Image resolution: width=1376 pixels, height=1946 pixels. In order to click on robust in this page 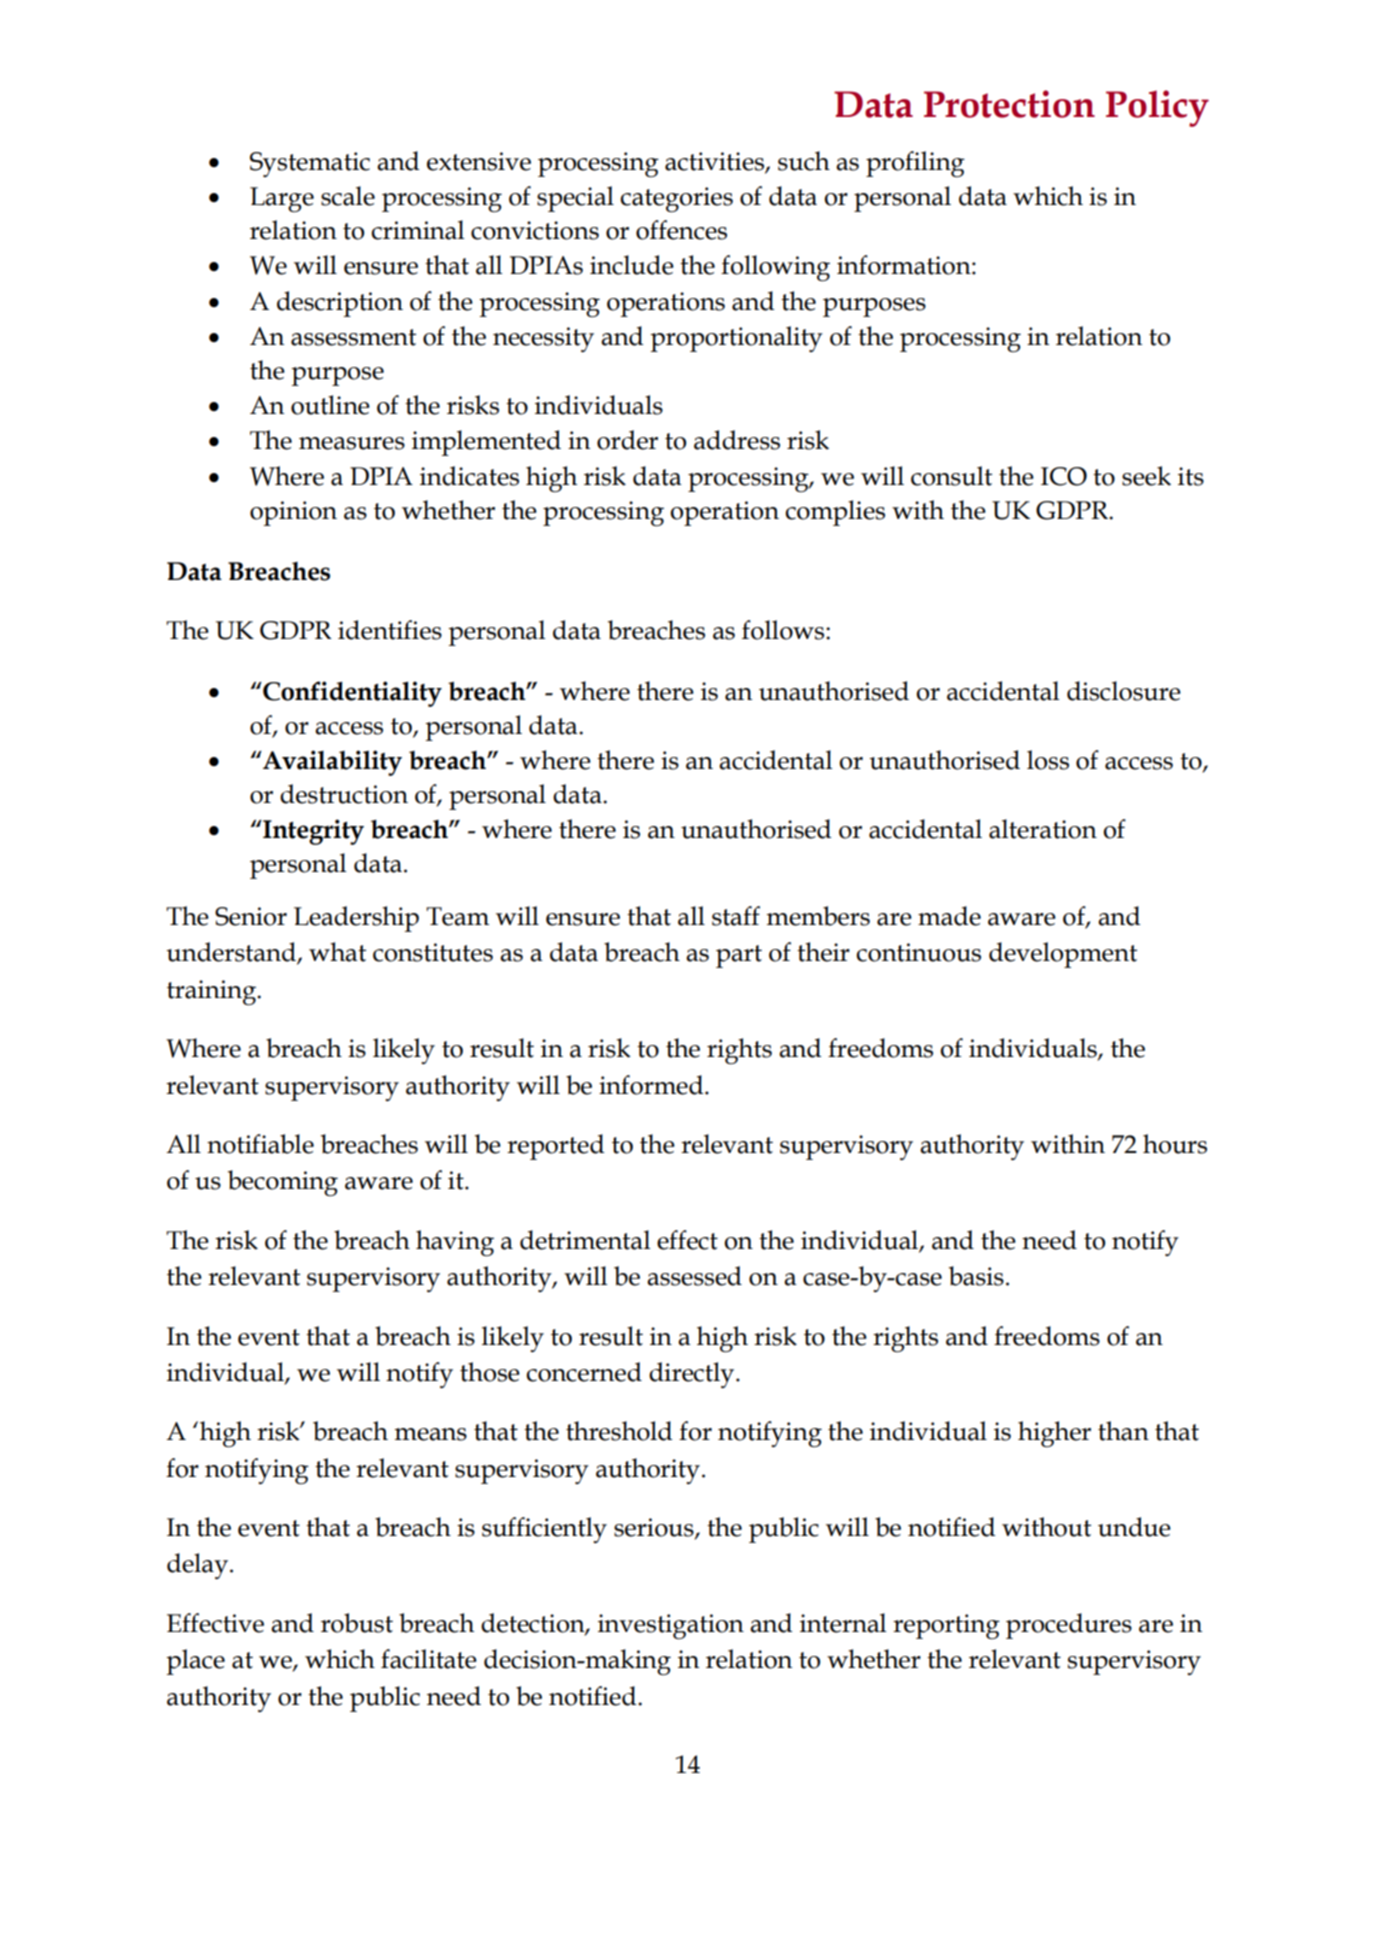, I will do `click(357, 1623)`.
